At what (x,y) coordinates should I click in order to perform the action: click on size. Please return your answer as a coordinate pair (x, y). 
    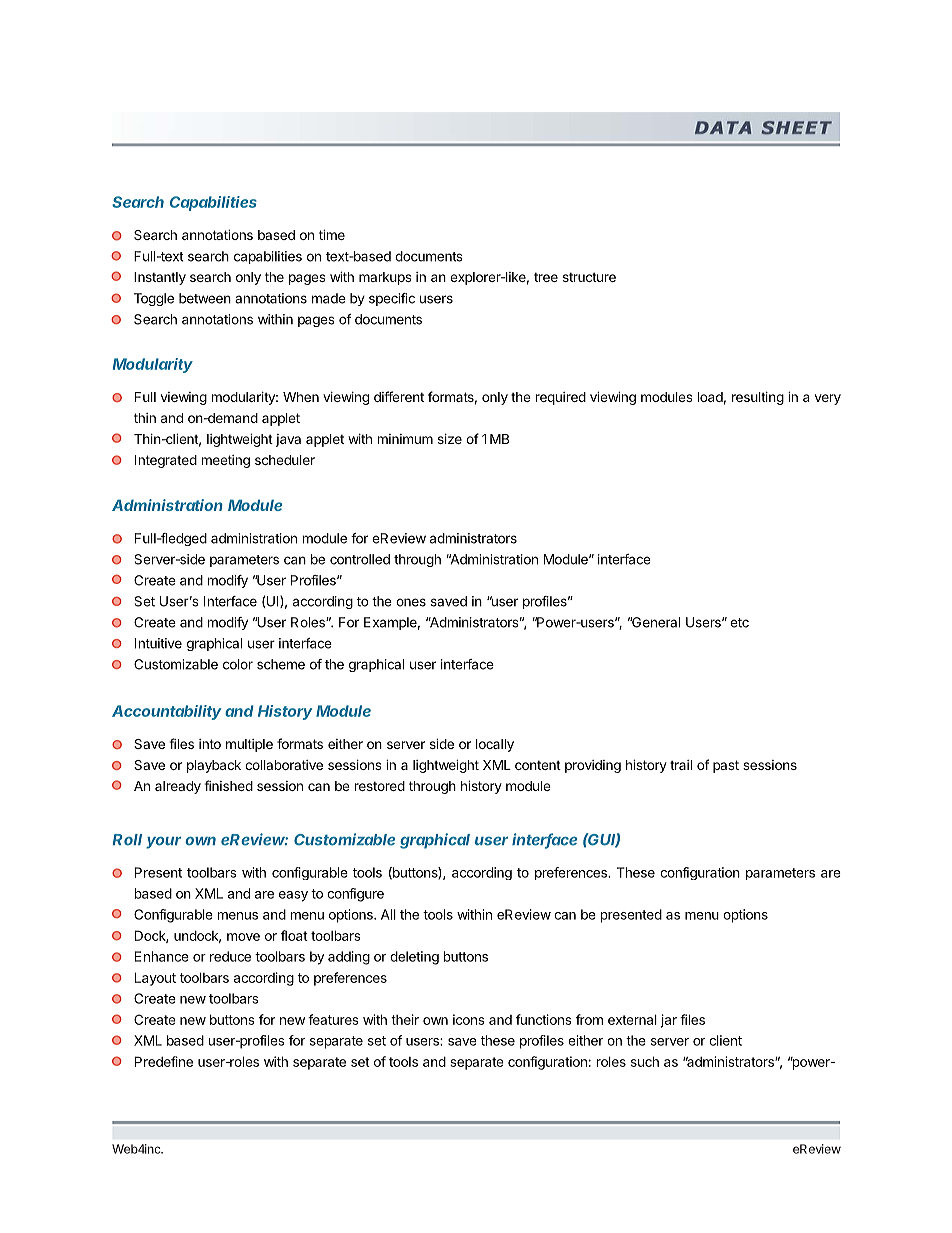
    Looking at the image, I should click on (450, 439).
